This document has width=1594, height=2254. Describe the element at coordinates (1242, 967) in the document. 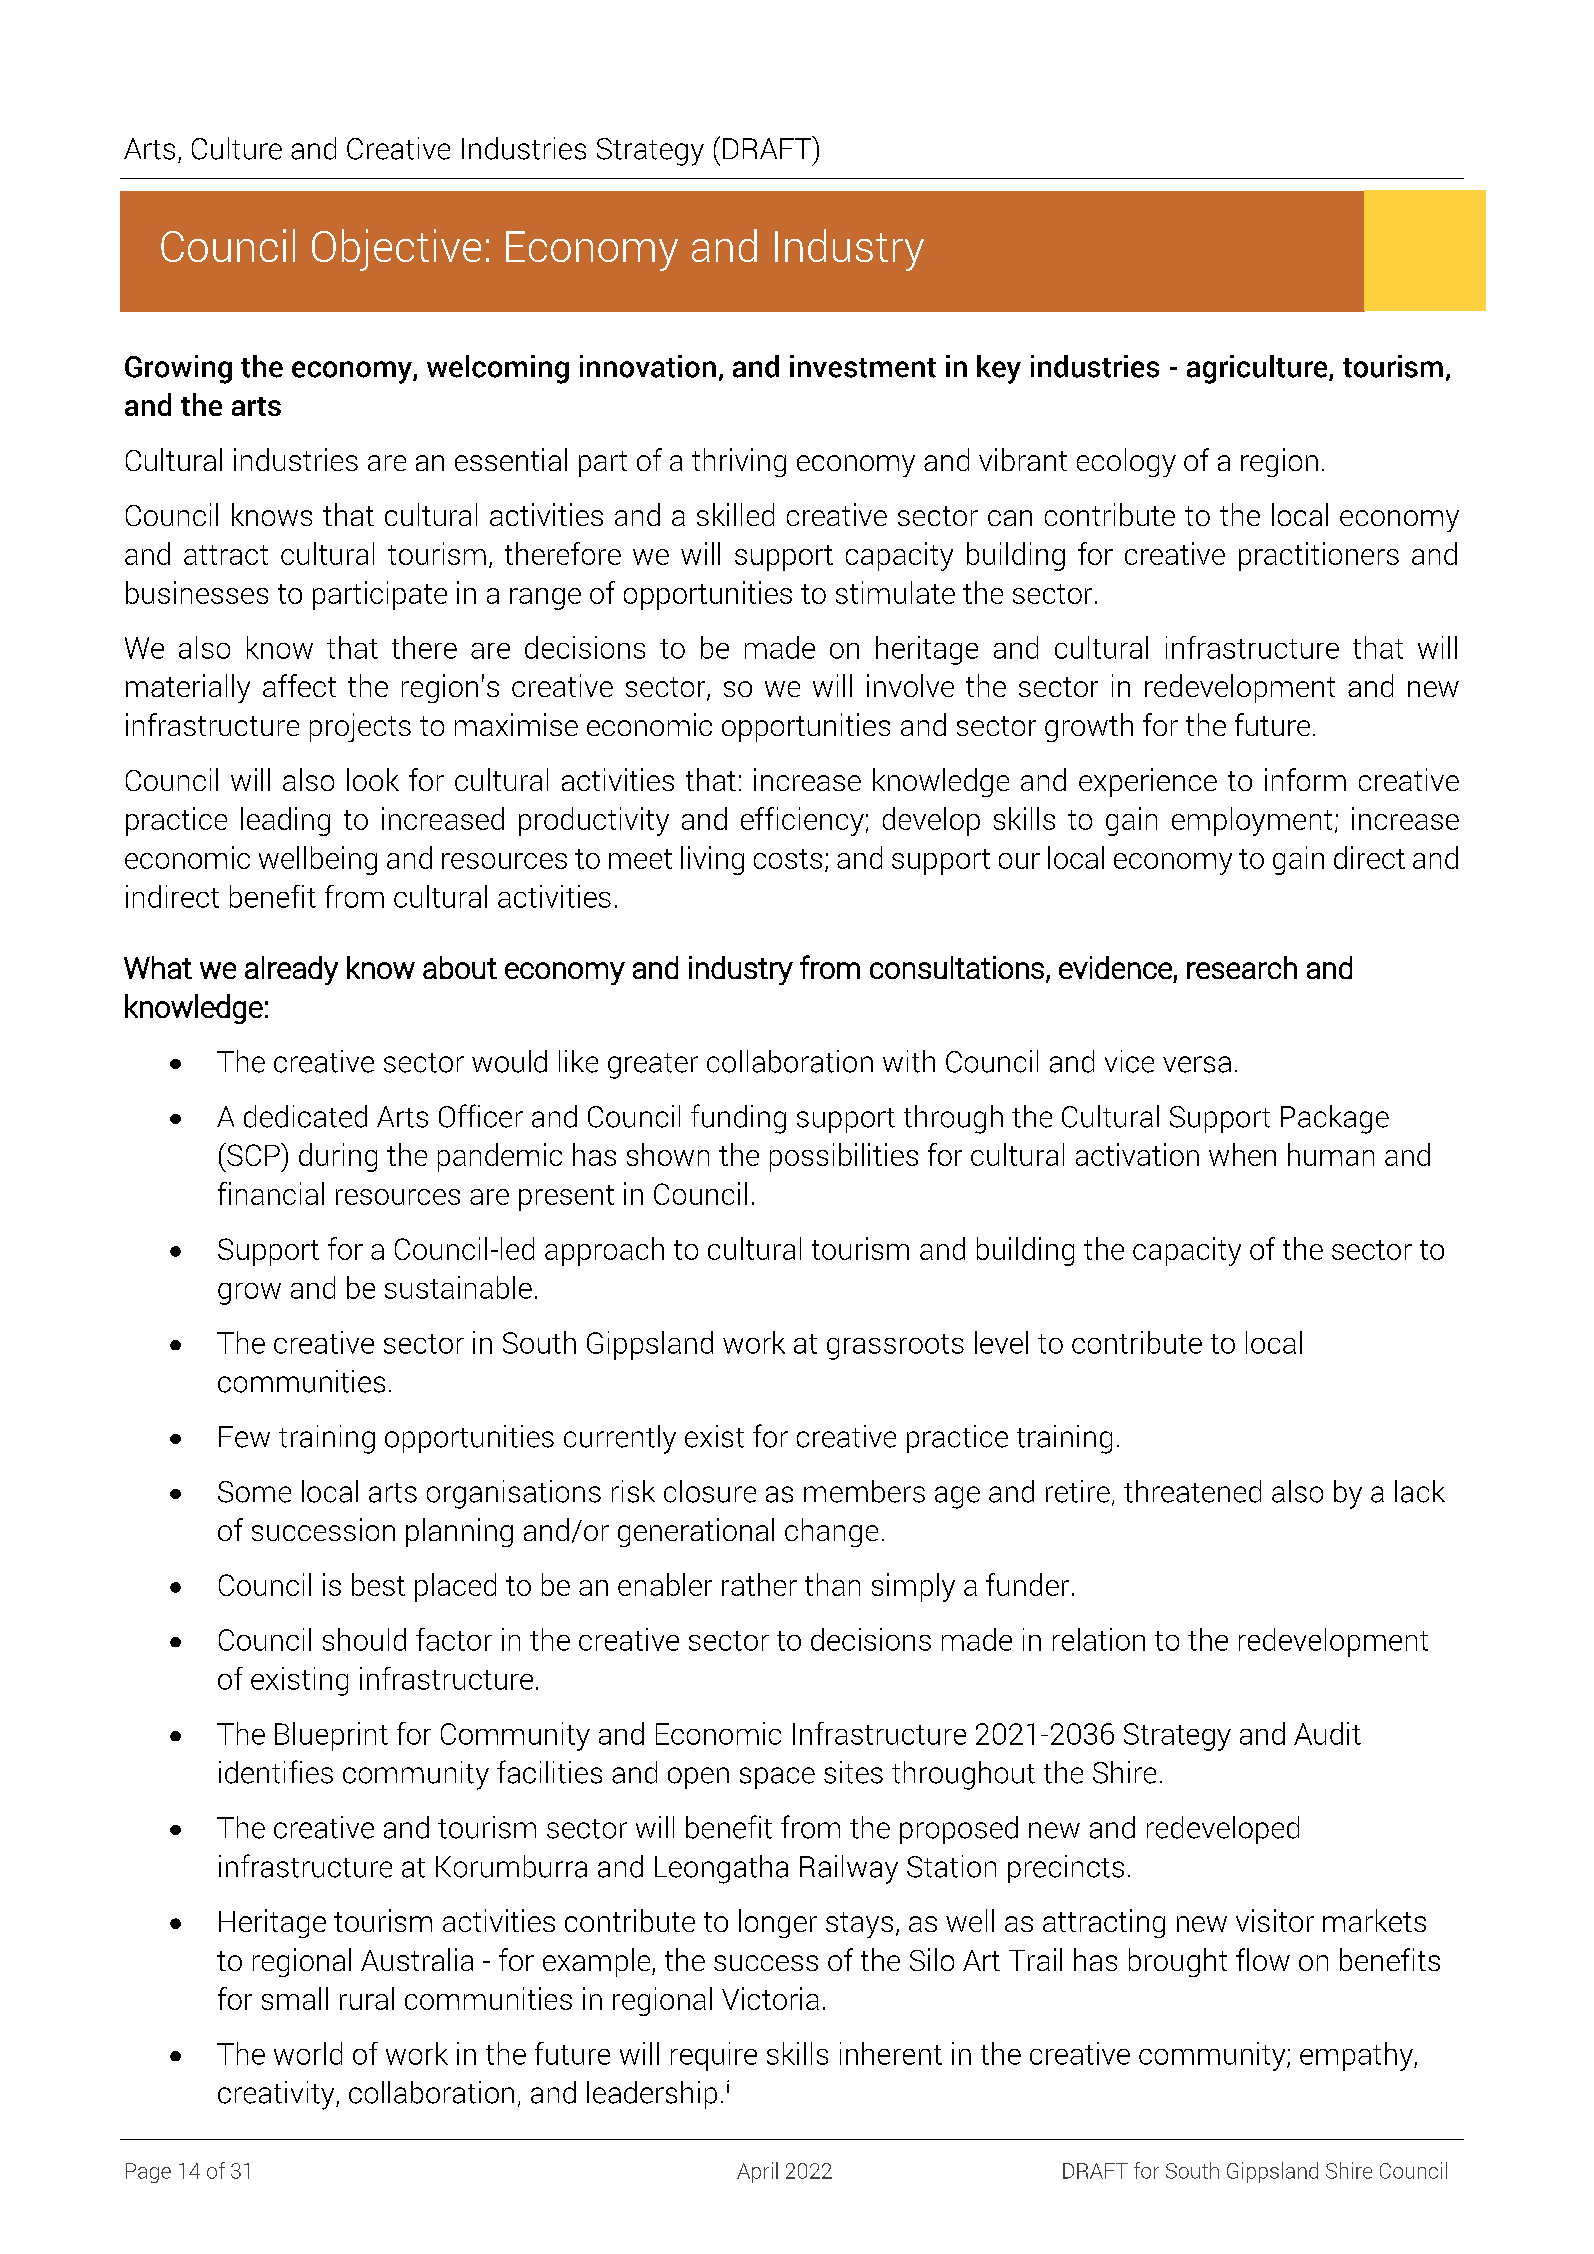

I see `research` at that location.
